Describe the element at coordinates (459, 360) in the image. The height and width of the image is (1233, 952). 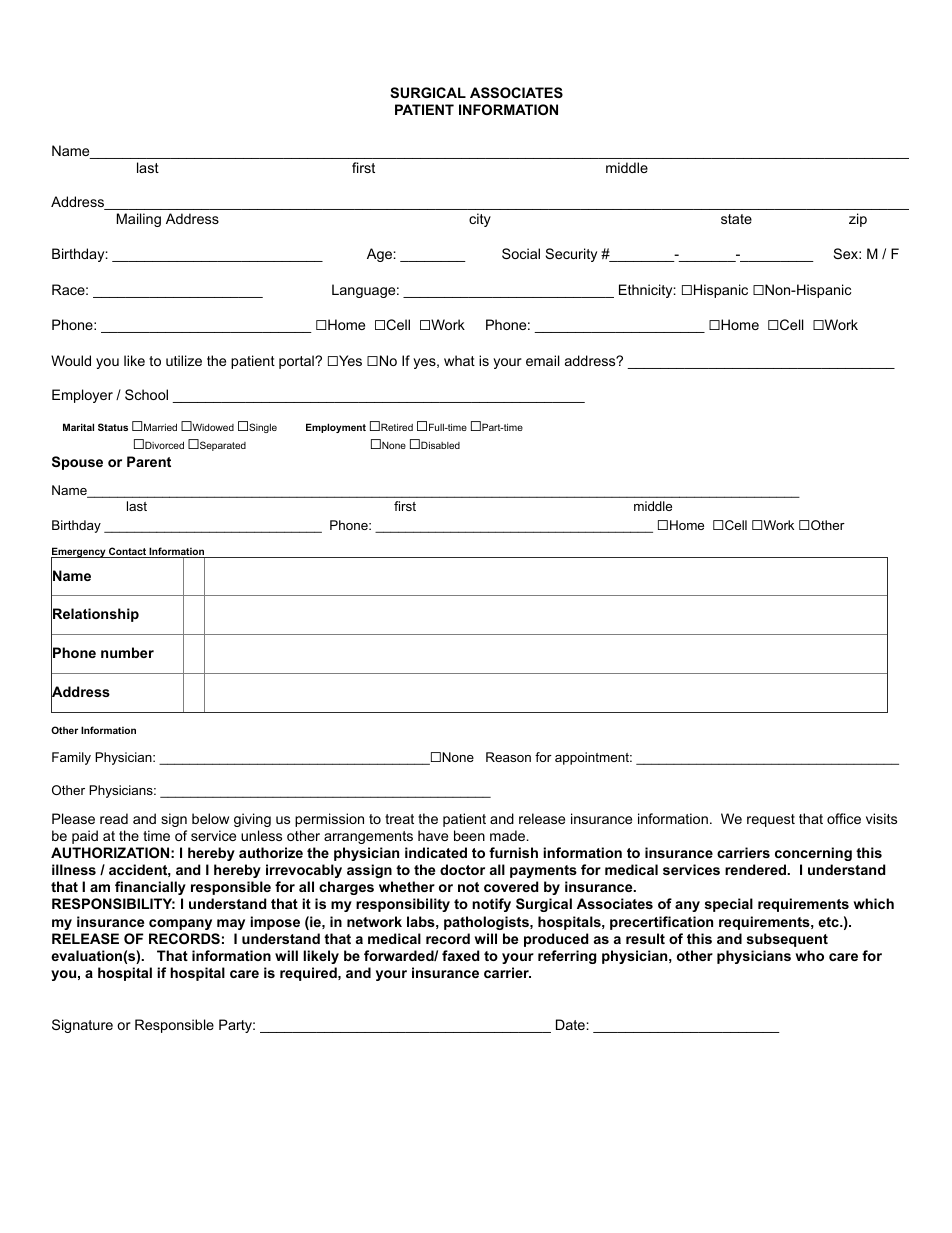
I see `what` at that location.
